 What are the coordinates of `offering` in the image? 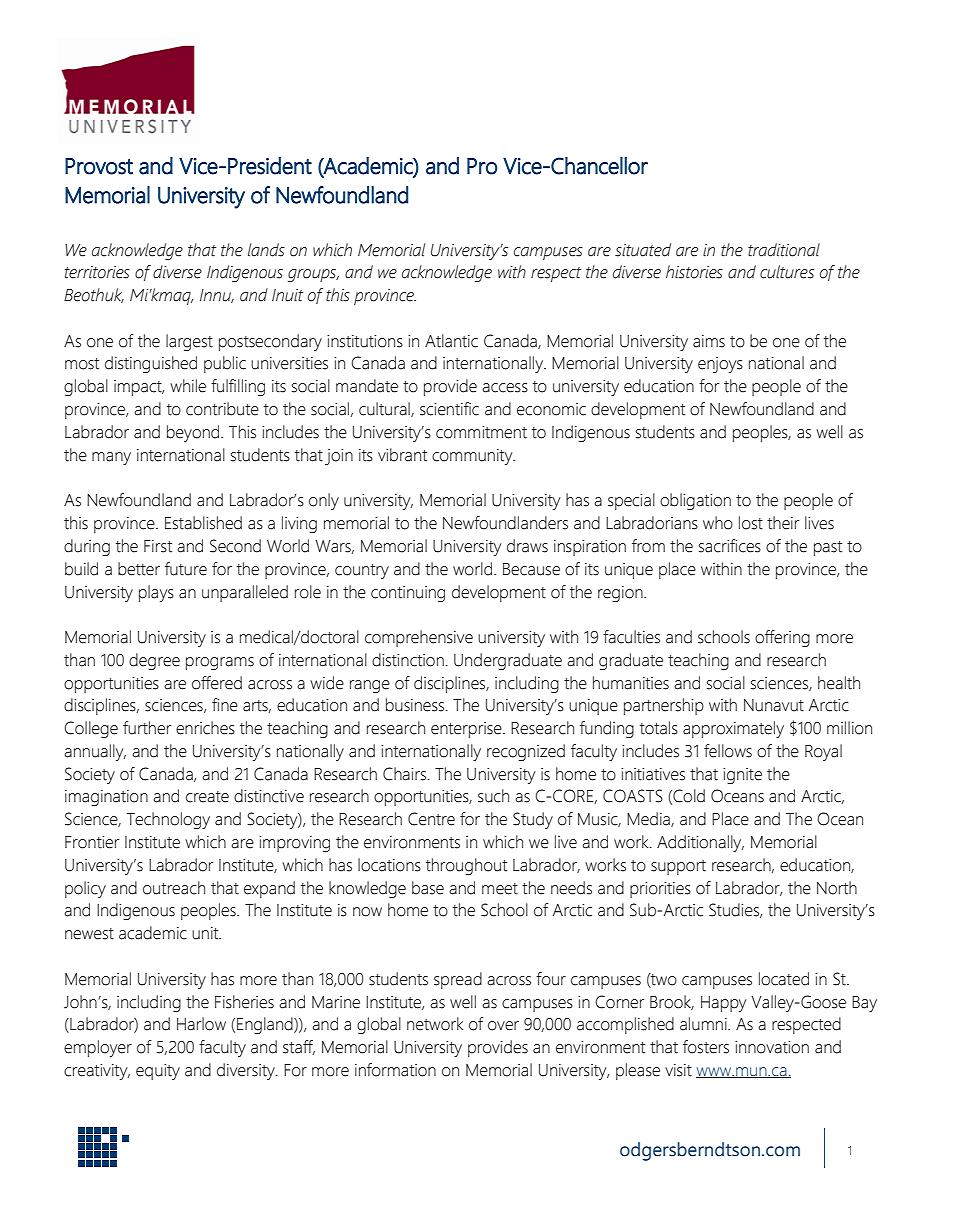 It's located at (782, 638).
